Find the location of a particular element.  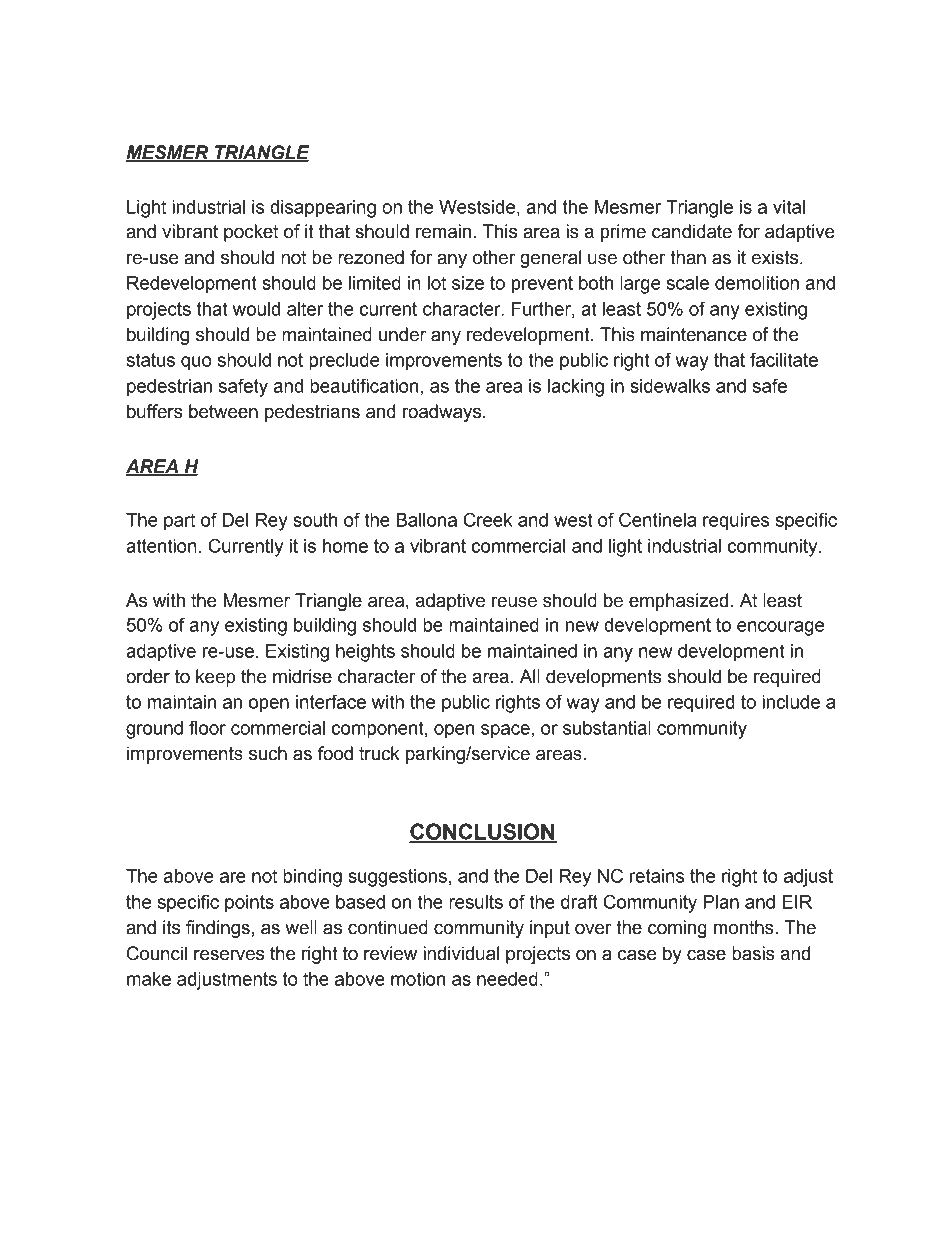

results is located at coordinates (476, 902).
